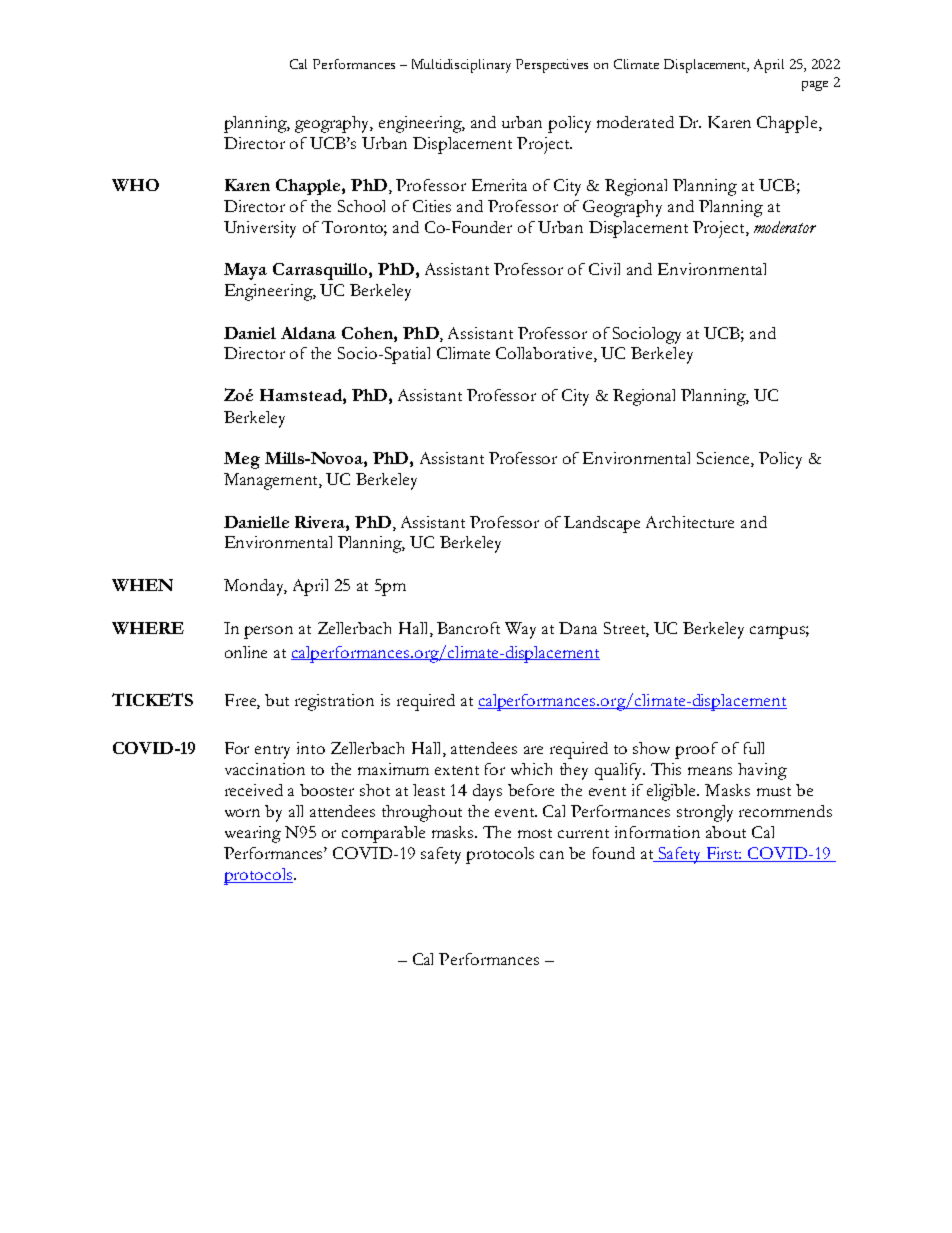  I want to click on WHO, so click(135, 185).
